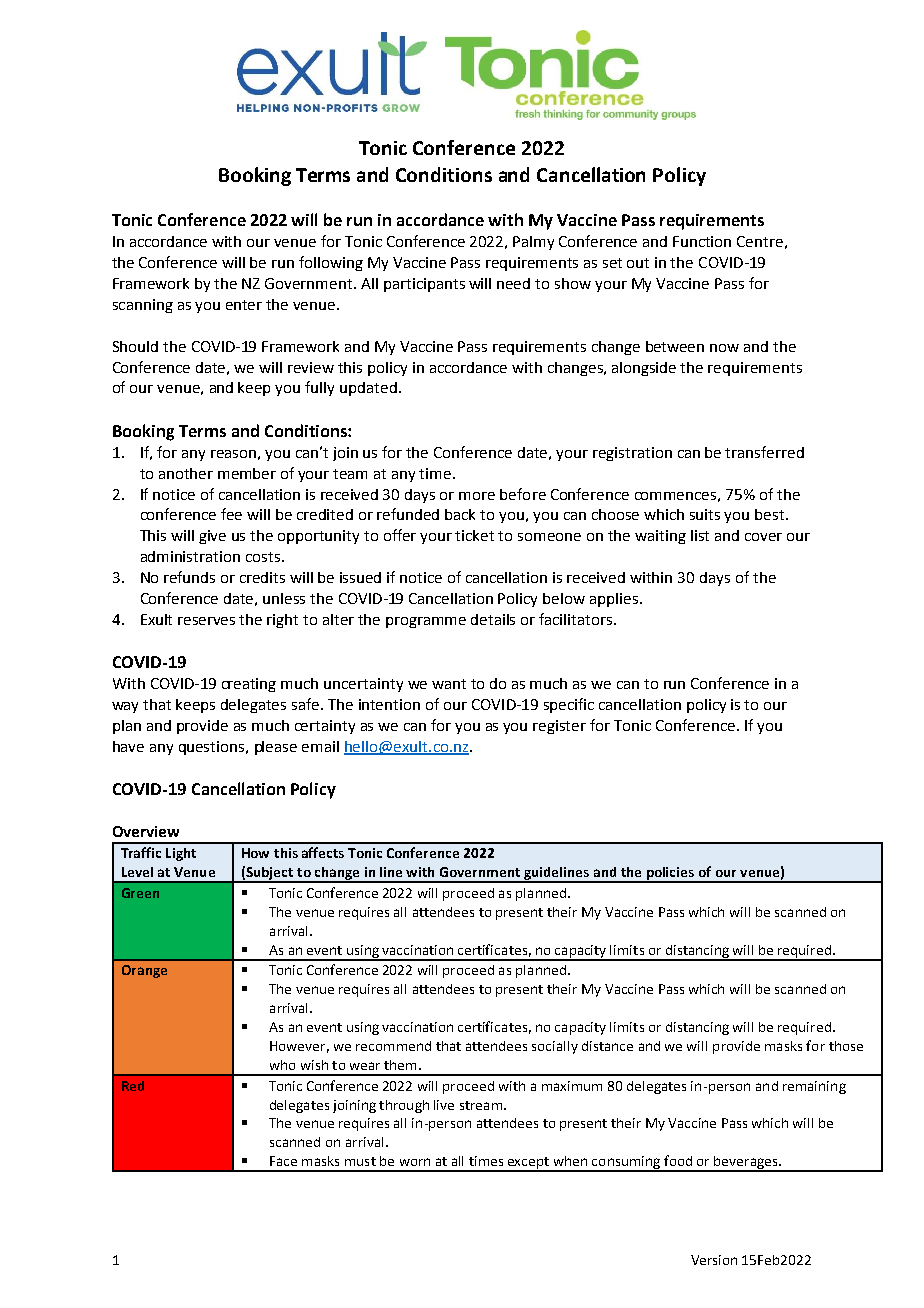 Image resolution: width=924 pixels, height=1308 pixels. What do you see at coordinates (513, 283) in the page?
I see `need` at bounding box center [513, 283].
